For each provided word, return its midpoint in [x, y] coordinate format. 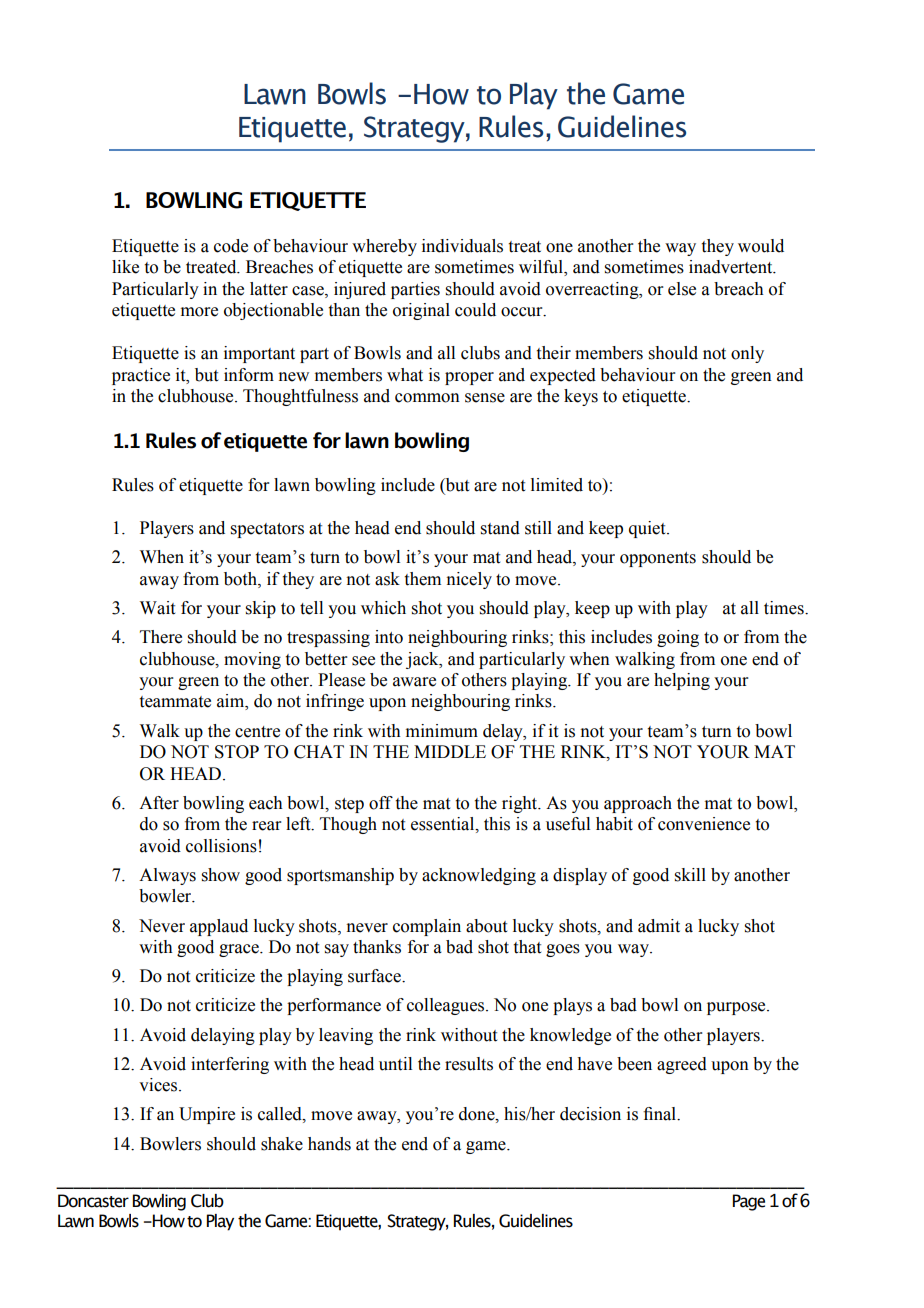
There [161, 637]
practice [141, 376]
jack [423, 660]
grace [240, 950]
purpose [737, 1008]
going [678, 638]
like [125, 267]
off [381, 803]
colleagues [447, 1006]
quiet [648, 529]
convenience [704, 824]
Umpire [207, 1115]
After [159, 803]
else [682, 289]
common [427, 398]
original [421, 311]
